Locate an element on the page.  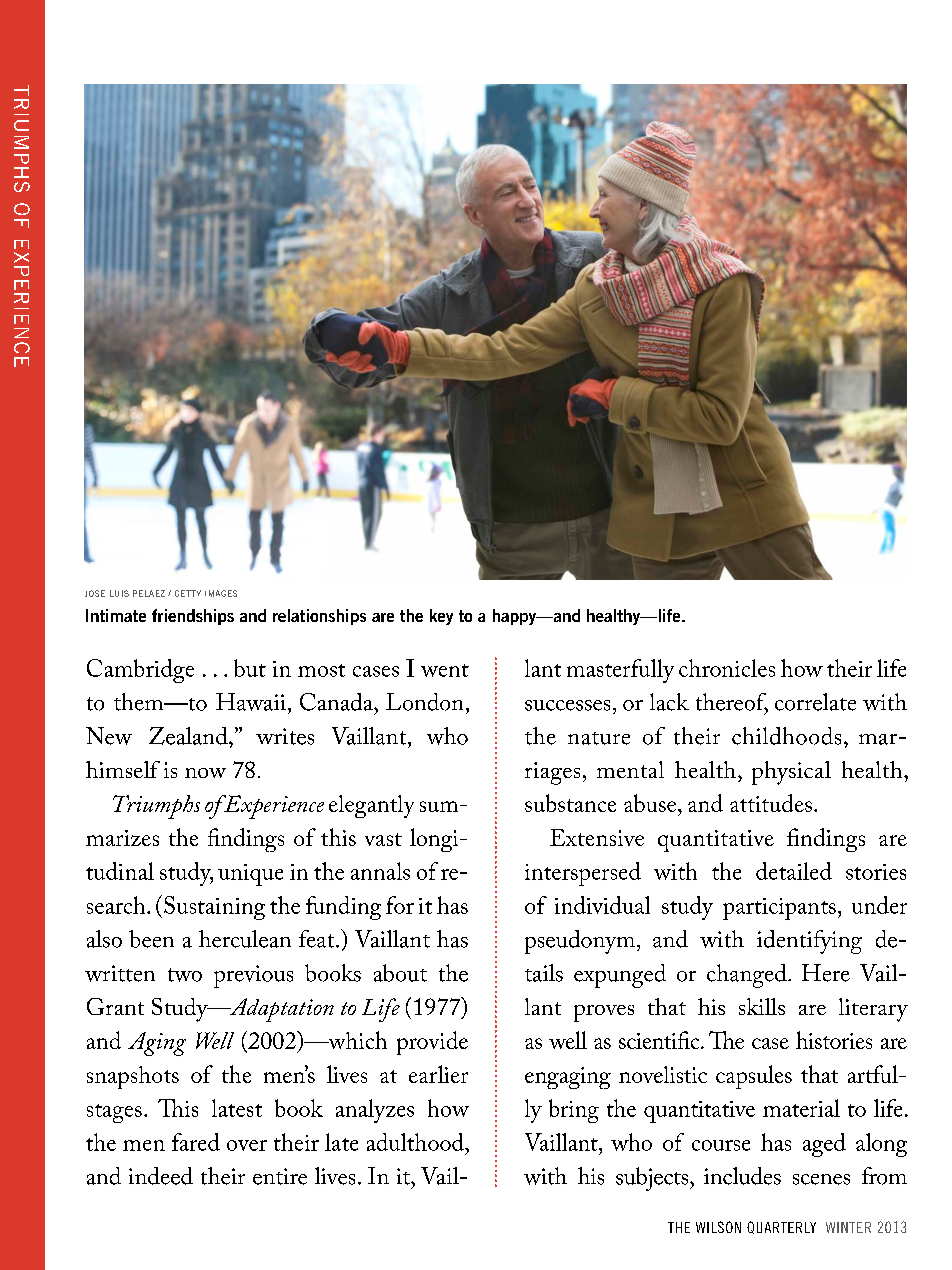
chronicles is located at coordinates (727, 668).
